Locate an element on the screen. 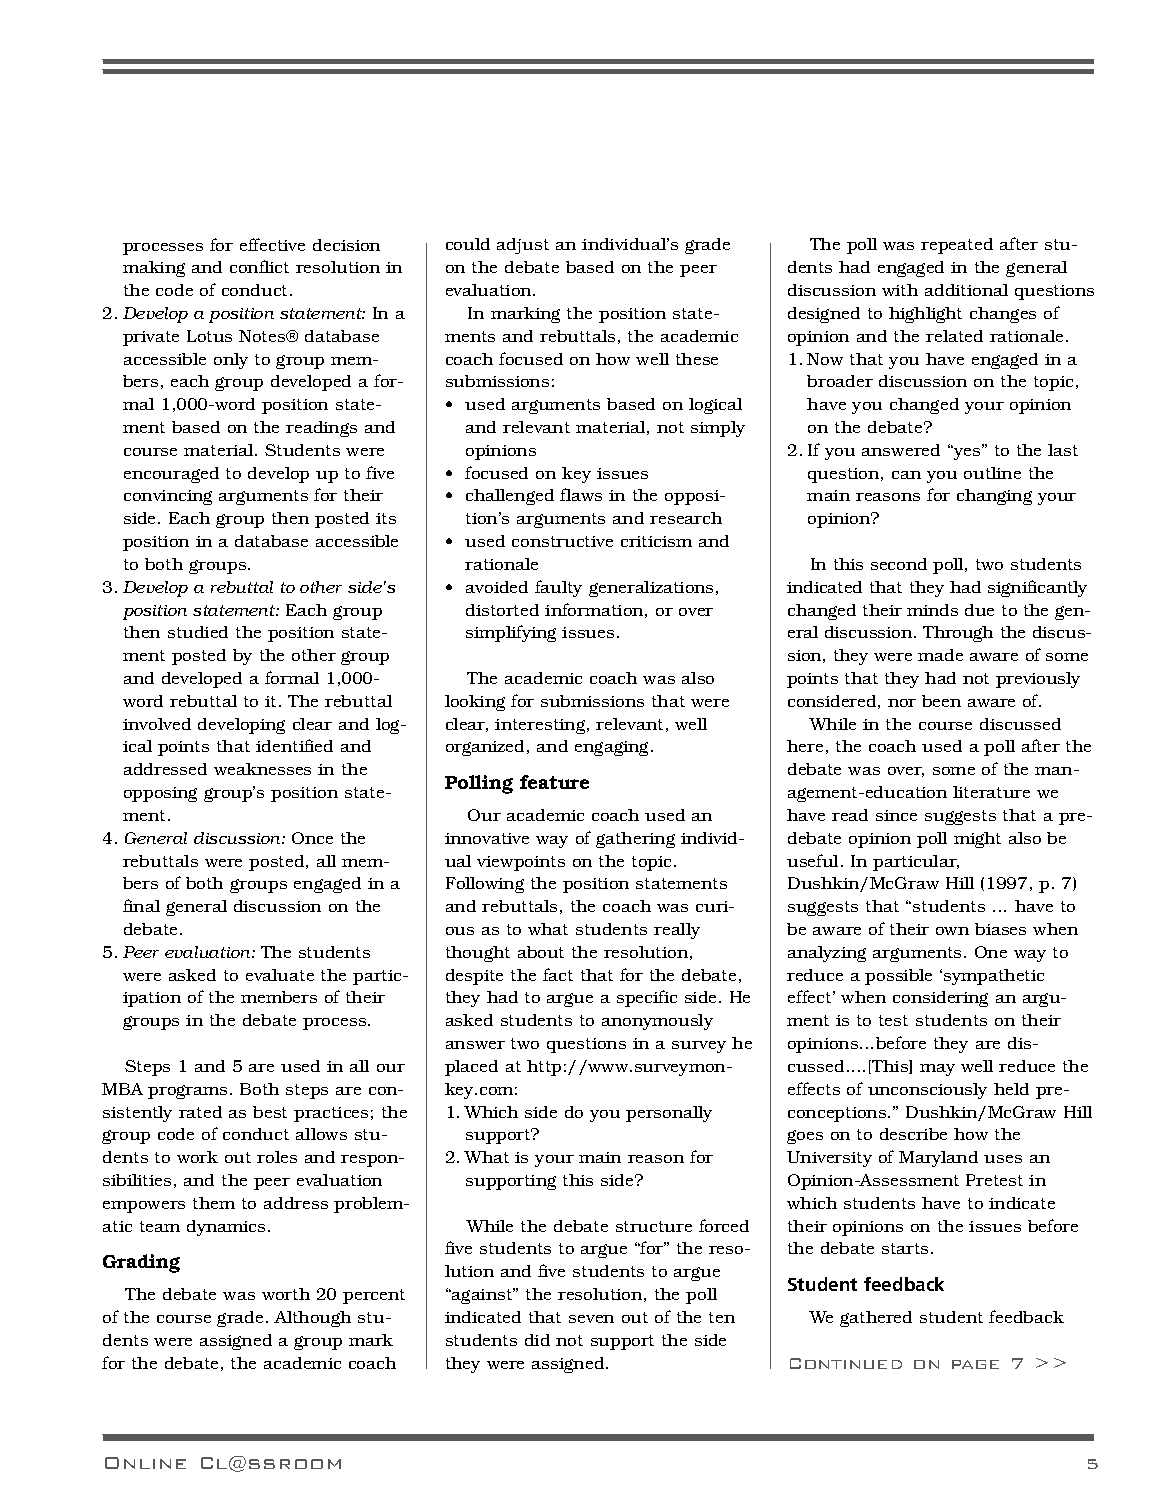  conflict is located at coordinates (259, 266).
